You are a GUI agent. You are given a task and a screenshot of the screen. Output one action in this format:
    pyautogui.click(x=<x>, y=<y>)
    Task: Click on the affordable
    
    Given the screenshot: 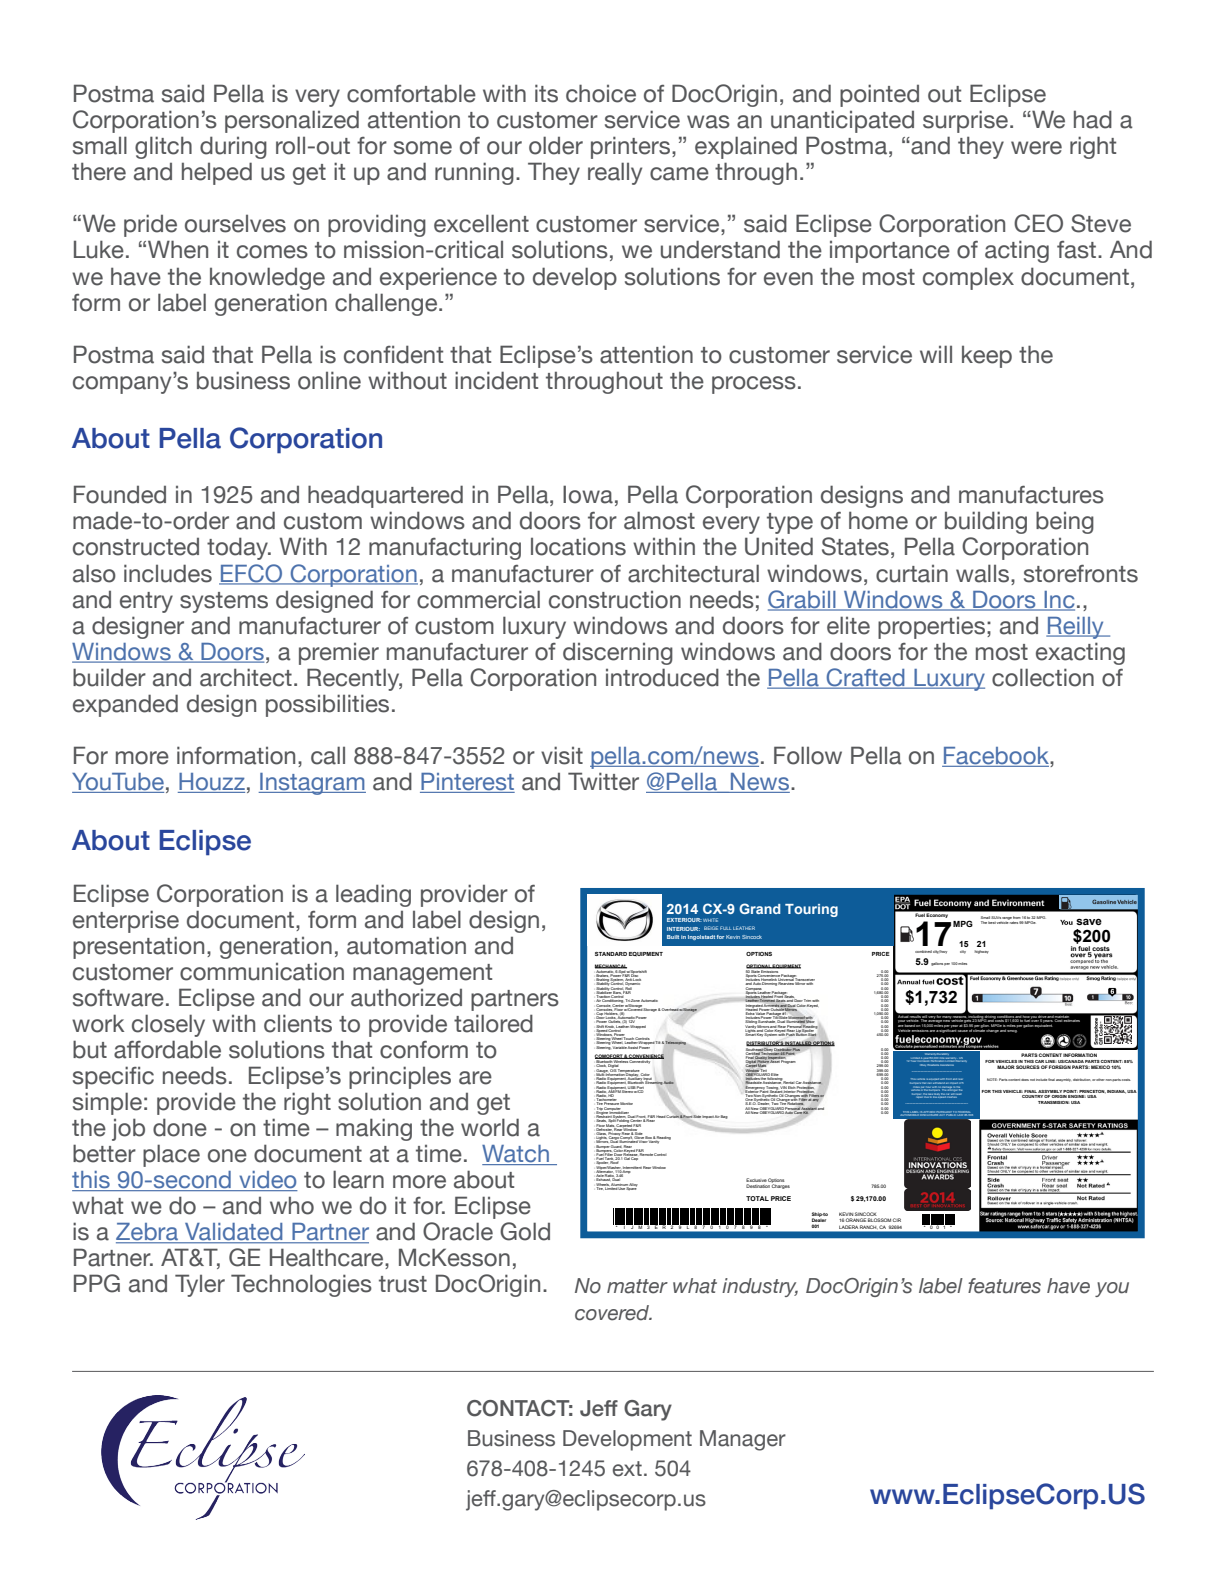 What is the action you would take?
    pyautogui.click(x=167, y=1049)
